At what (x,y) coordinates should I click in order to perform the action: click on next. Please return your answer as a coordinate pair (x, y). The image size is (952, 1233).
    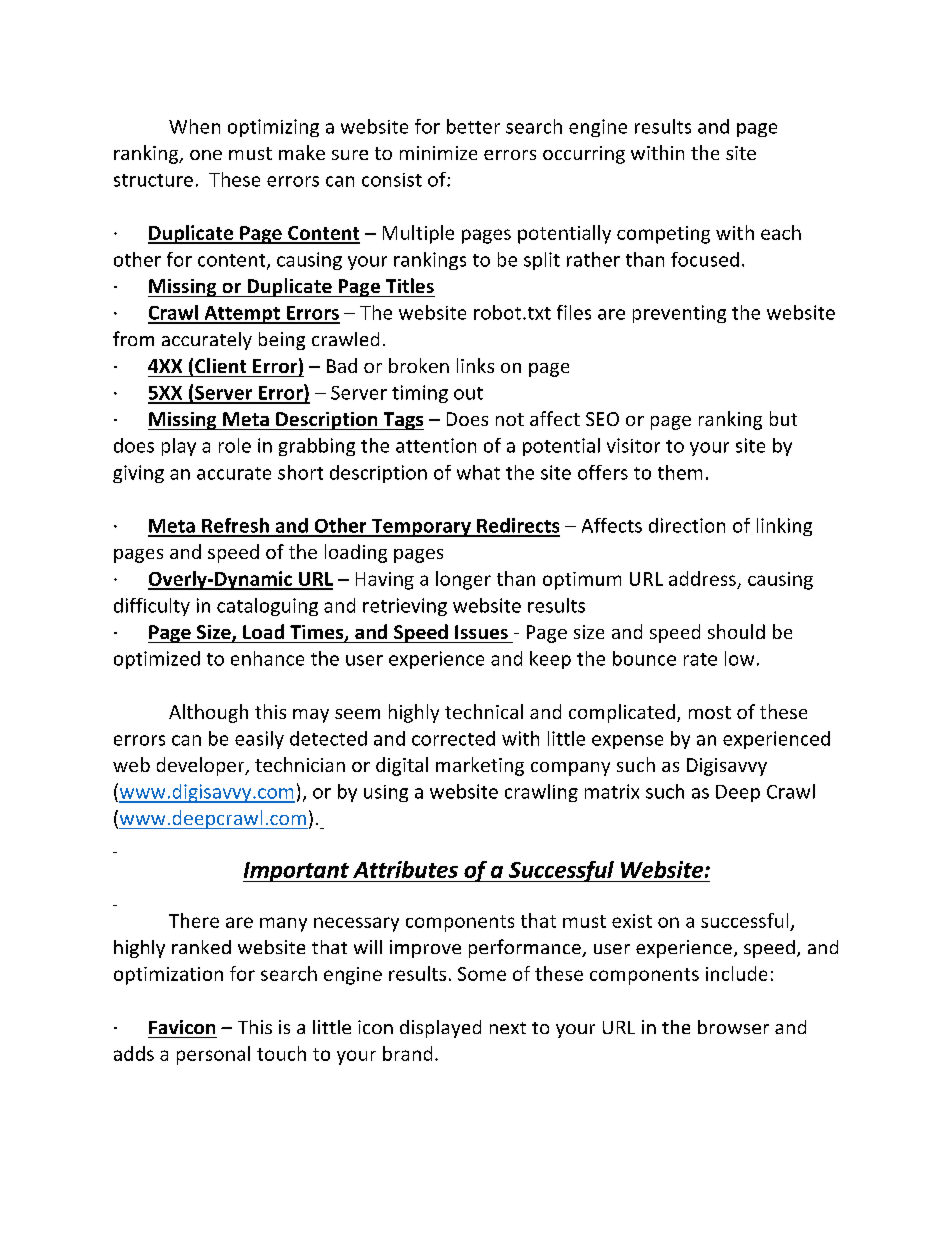
    Looking at the image, I should click on (508, 1028).
